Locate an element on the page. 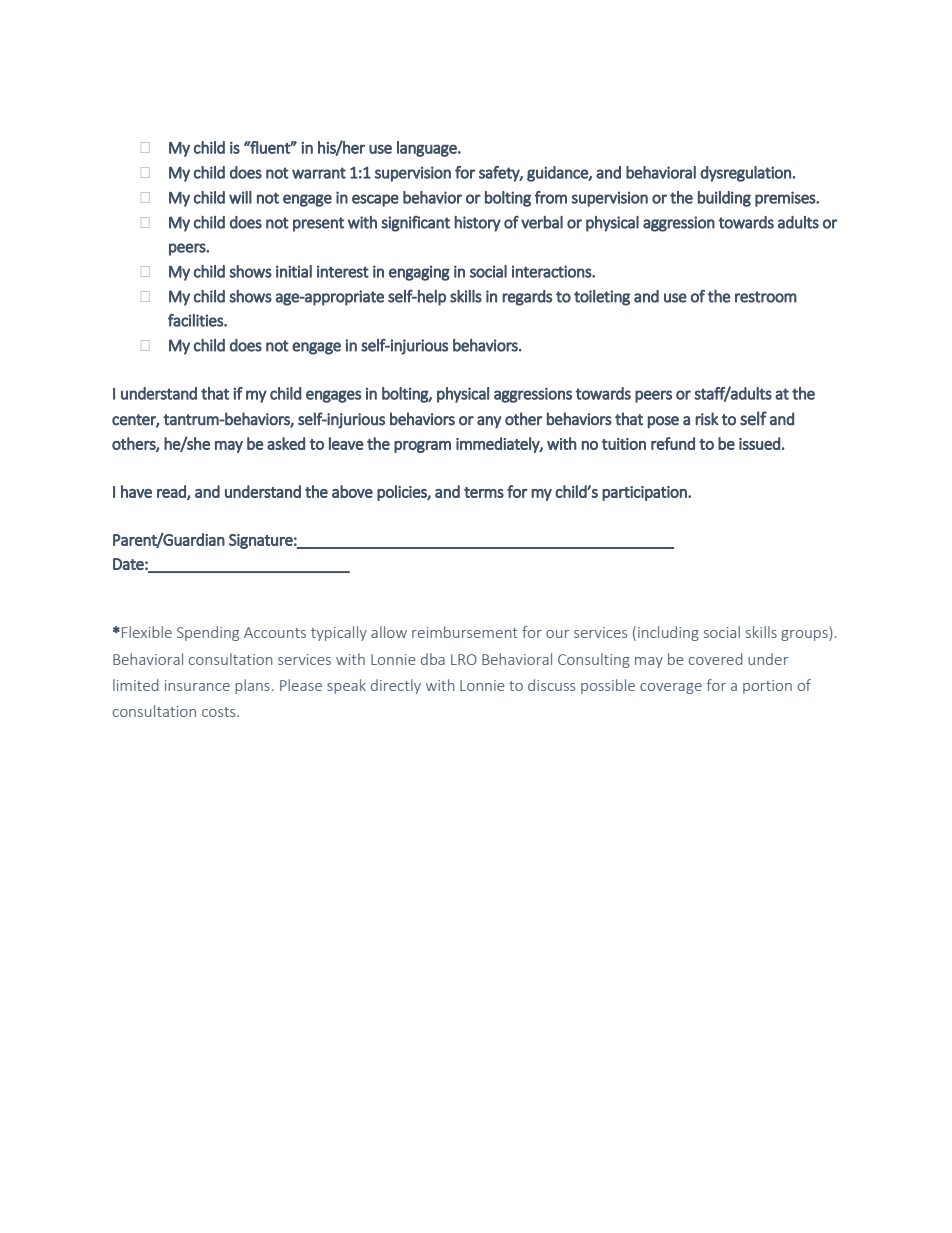 This image has height=1233, width=952. directly is located at coordinates (396, 686).
